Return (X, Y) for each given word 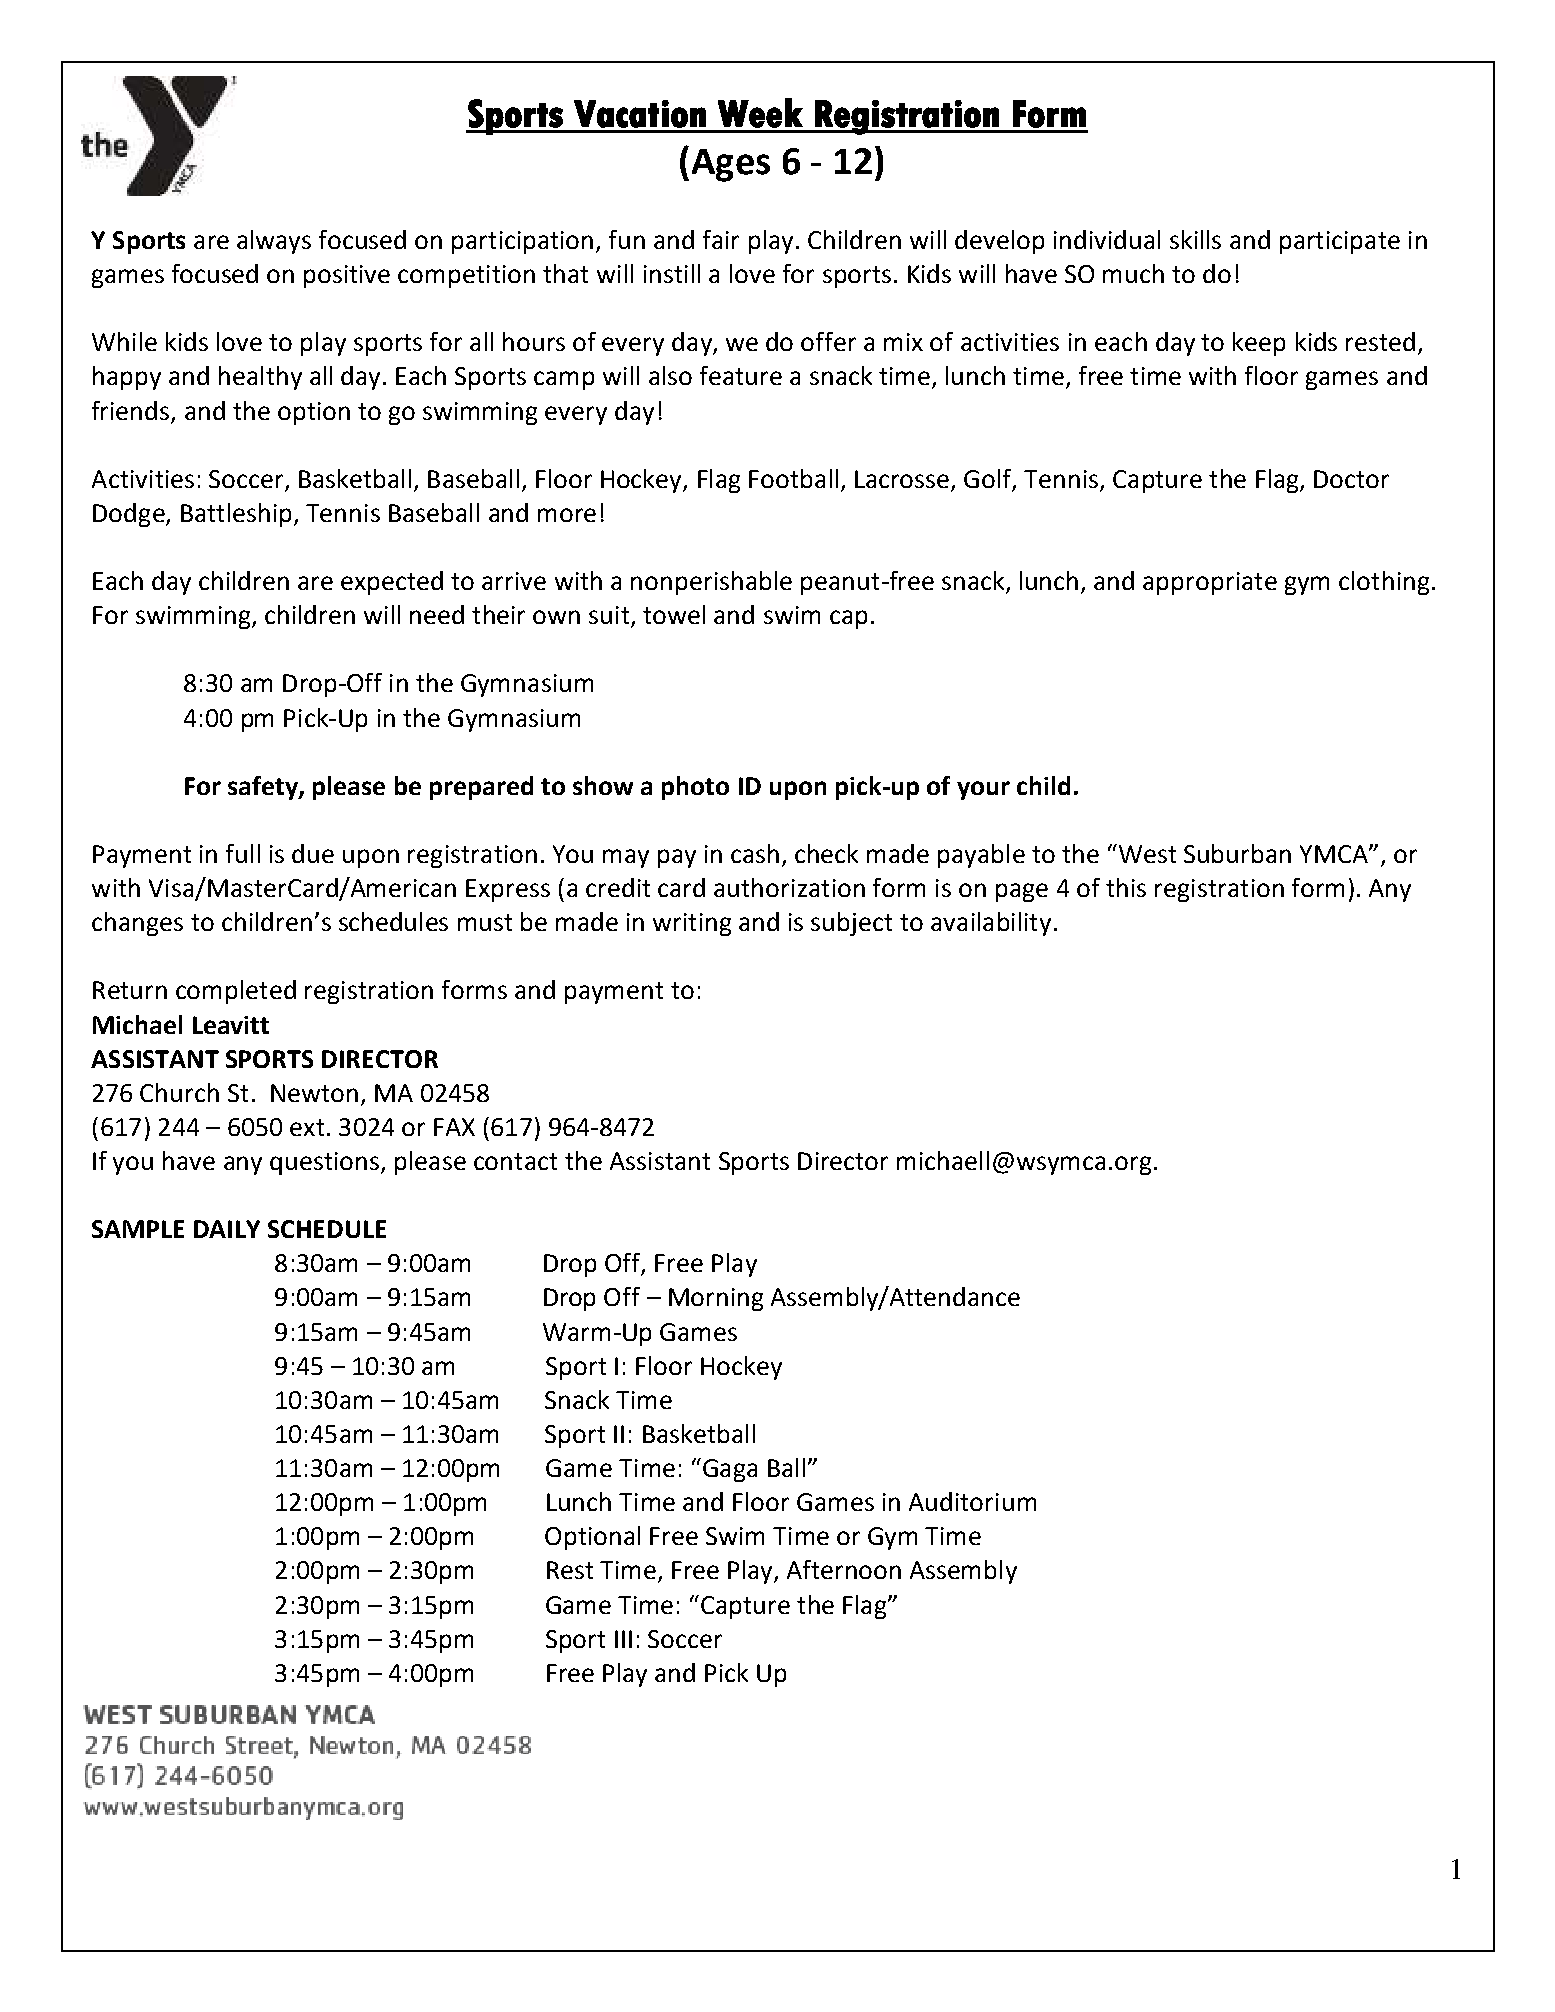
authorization (789, 887)
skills (1195, 239)
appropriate (1210, 583)
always (274, 242)
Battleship (236, 515)
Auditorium (972, 1501)
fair (721, 239)
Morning (716, 1299)
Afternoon (844, 1569)
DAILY (227, 1229)
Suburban (1237, 853)
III (623, 1639)
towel (674, 614)
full (243, 853)
